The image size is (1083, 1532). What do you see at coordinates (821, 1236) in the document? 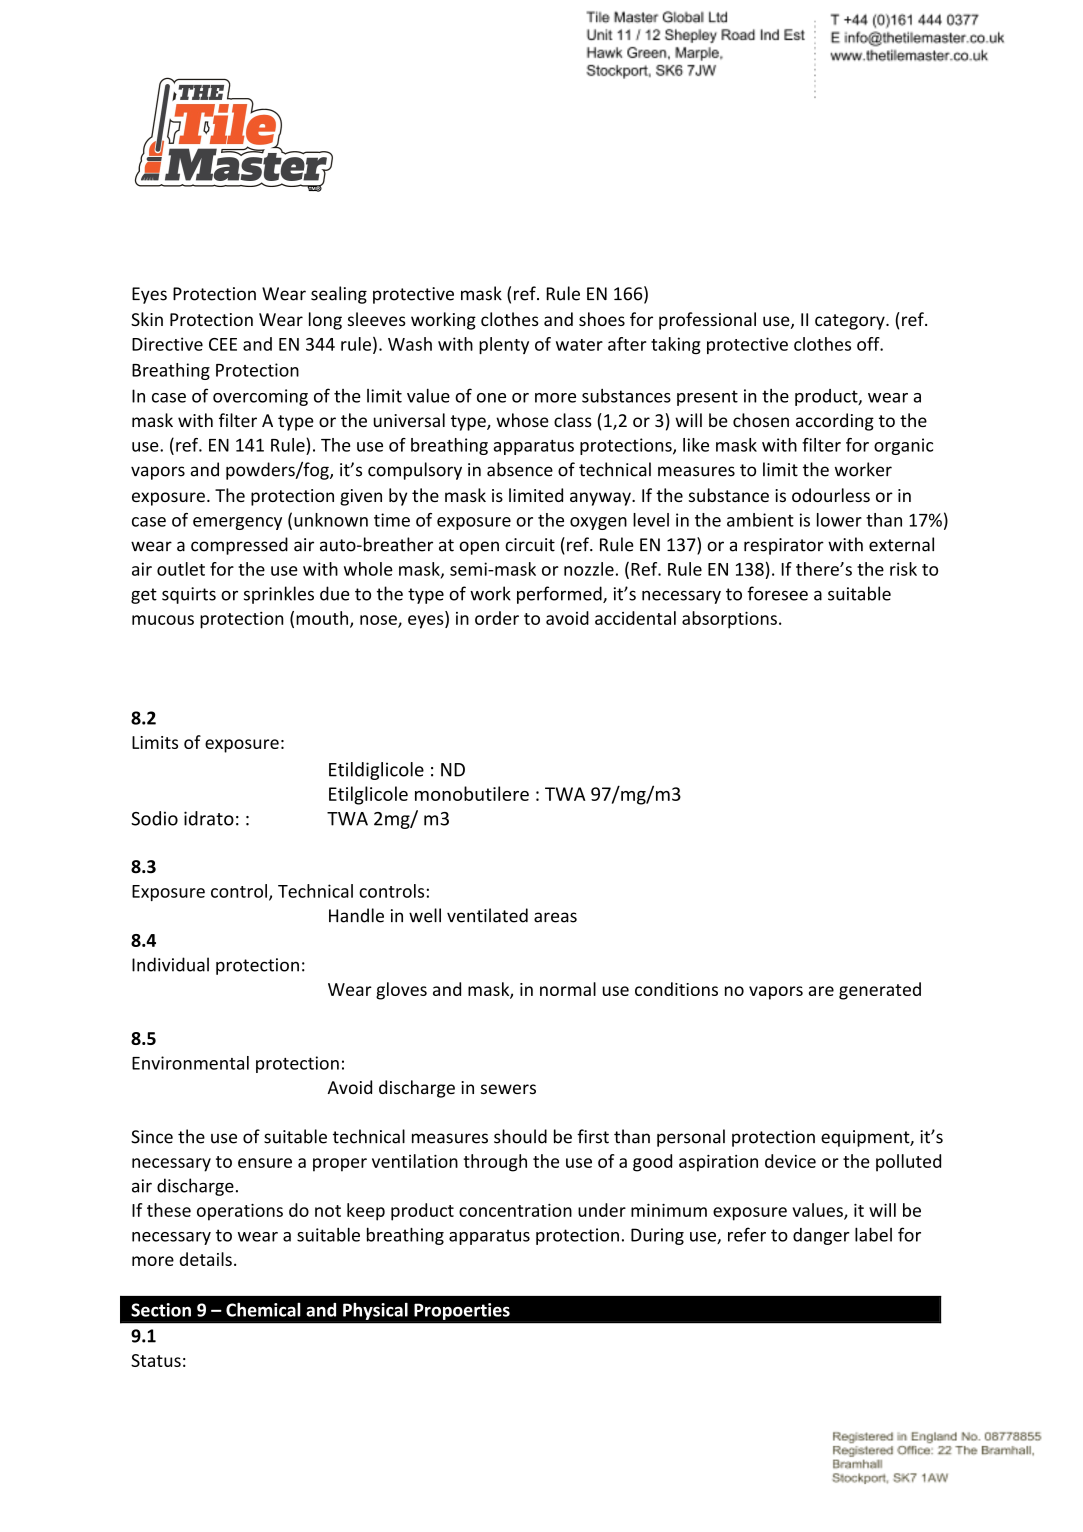
I see `danger` at bounding box center [821, 1236].
